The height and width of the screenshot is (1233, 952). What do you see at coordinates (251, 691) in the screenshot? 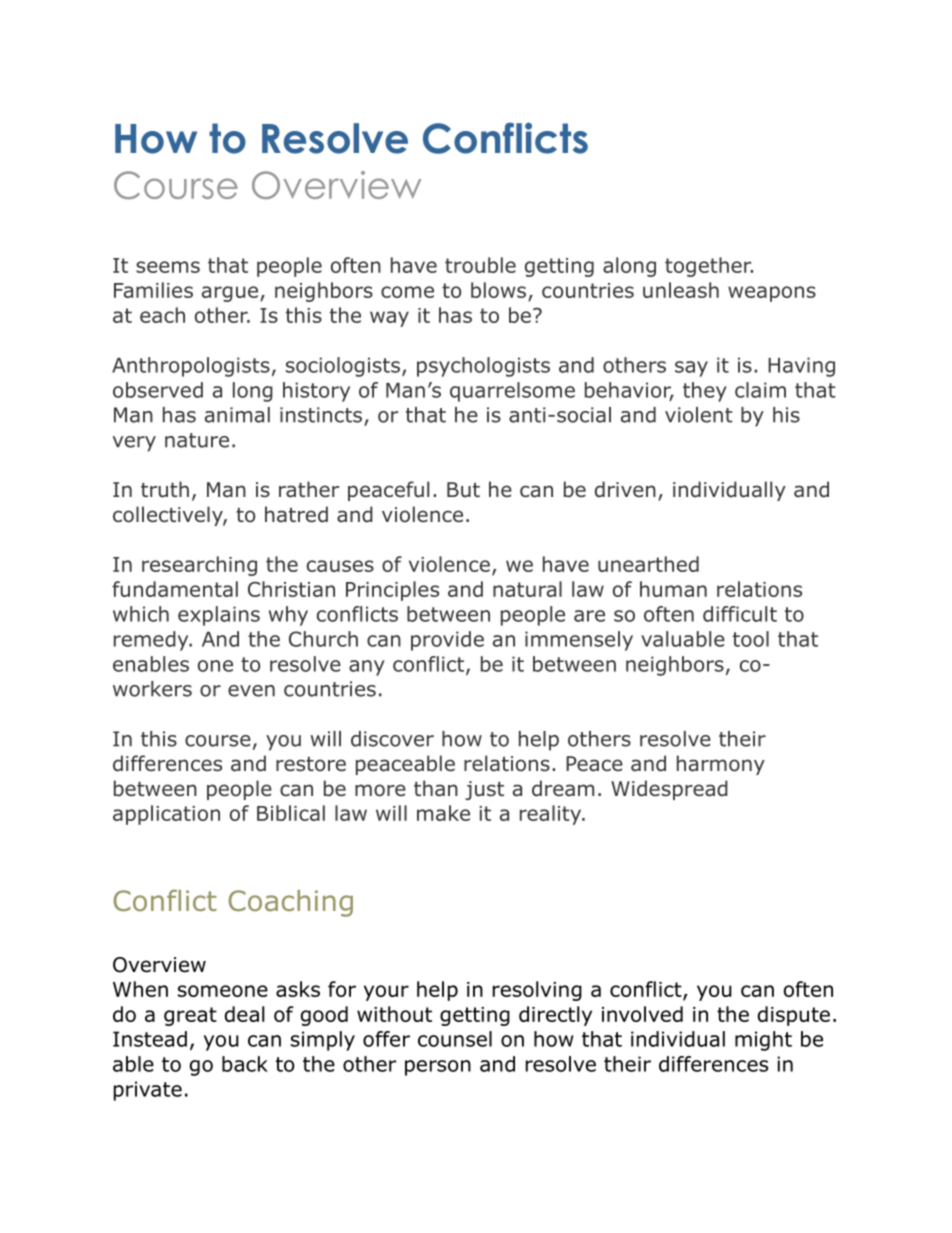
I see `even` at bounding box center [251, 691].
